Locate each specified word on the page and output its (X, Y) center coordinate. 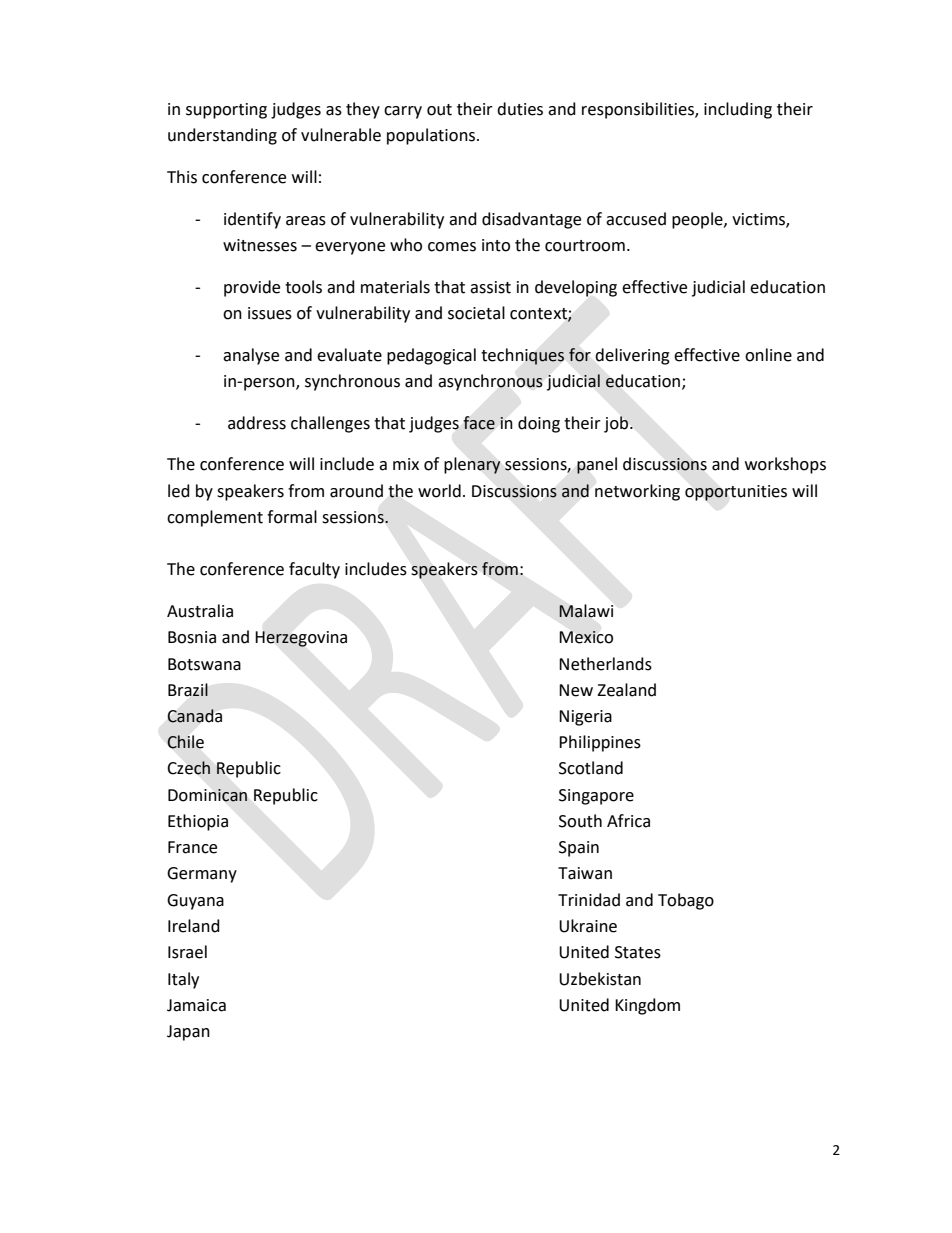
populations (432, 136)
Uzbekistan (600, 979)
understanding (222, 136)
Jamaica (196, 1005)
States (638, 952)
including (738, 110)
